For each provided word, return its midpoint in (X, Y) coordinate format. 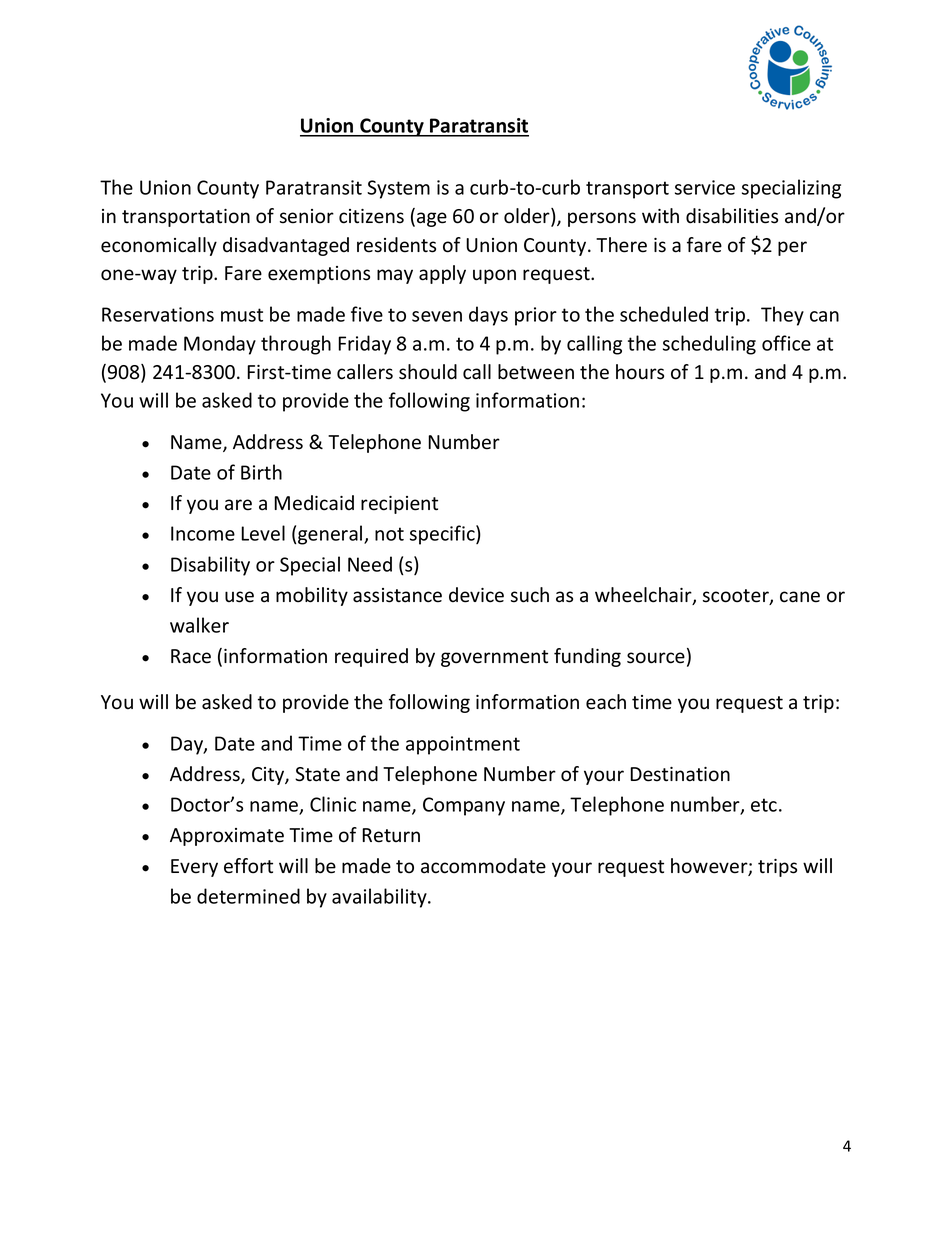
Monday (220, 345)
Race (191, 656)
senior (307, 216)
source (656, 658)
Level (263, 533)
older (528, 217)
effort (248, 866)
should (428, 372)
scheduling (709, 345)
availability (380, 898)
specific (443, 535)
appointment (463, 745)
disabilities (732, 216)
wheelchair (644, 596)
